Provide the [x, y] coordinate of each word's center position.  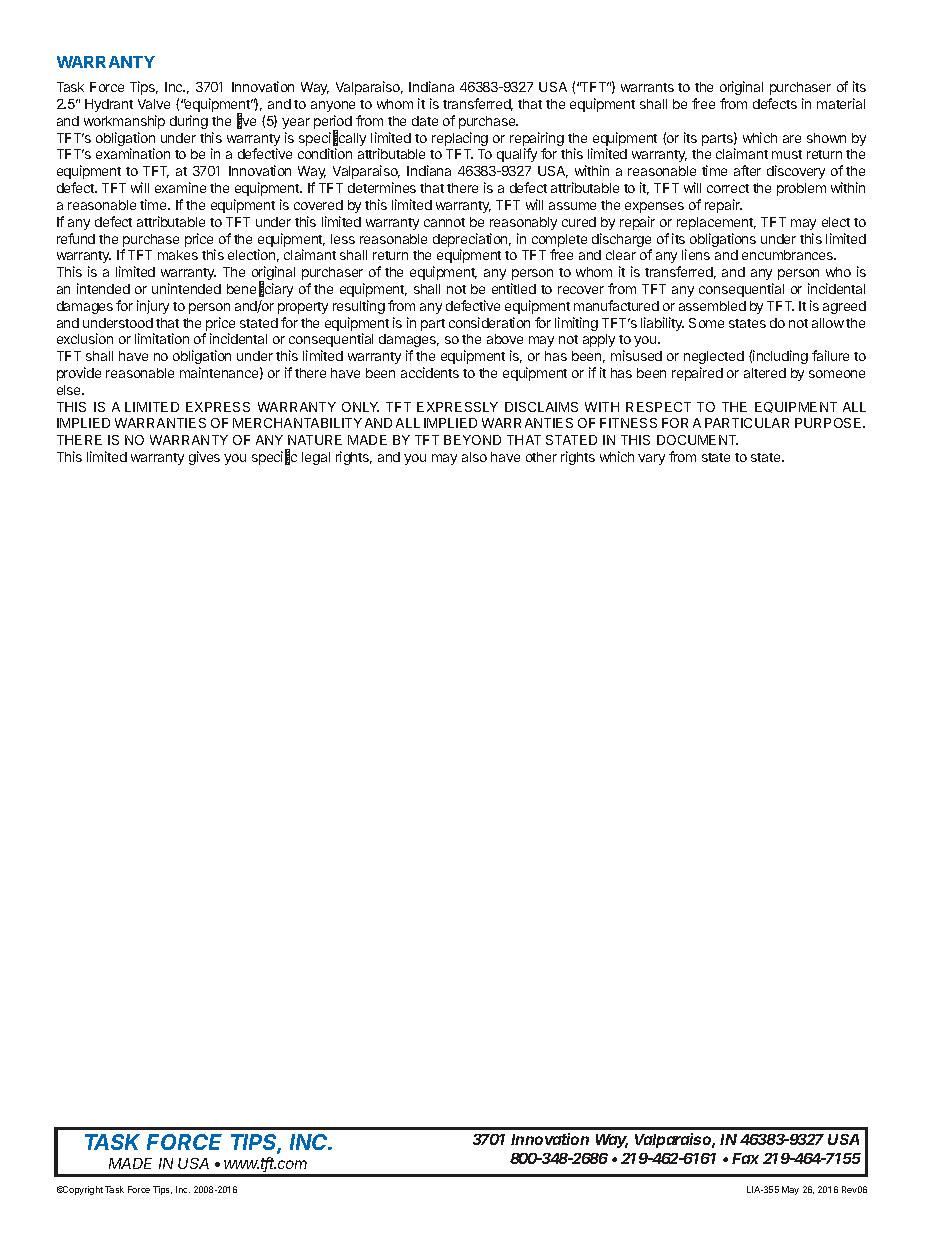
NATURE [315, 440]
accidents [430, 372]
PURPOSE [829, 423]
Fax [745, 1158]
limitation [162, 338]
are [792, 139]
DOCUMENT [697, 440]
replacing [460, 139]
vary [651, 459]
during [189, 122]
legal [316, 458]
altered [765, 373]
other [541, 457]
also [474, 457]
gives [204, 458]
